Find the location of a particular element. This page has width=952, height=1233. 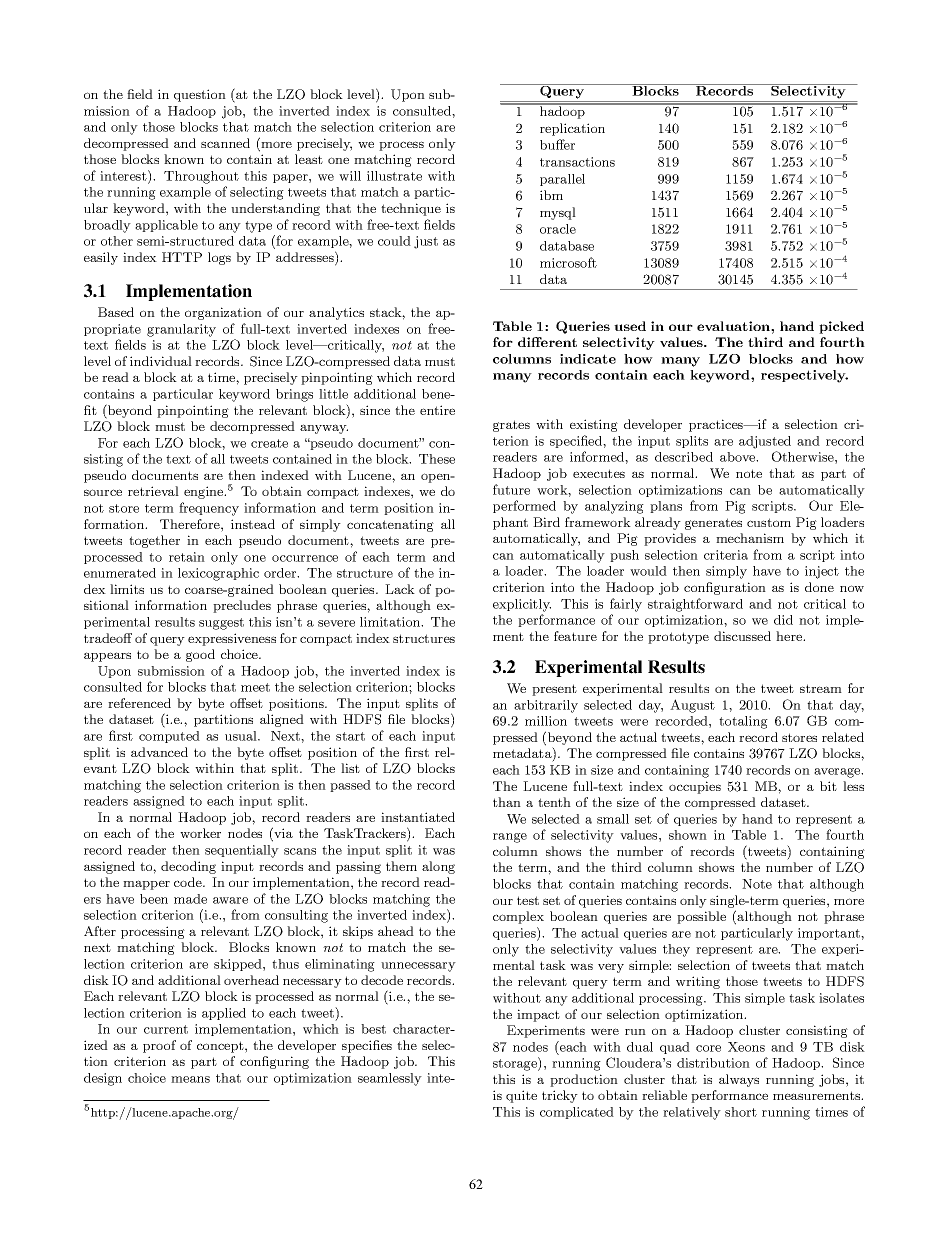

Throughout is located at coordinates (201, 177).
